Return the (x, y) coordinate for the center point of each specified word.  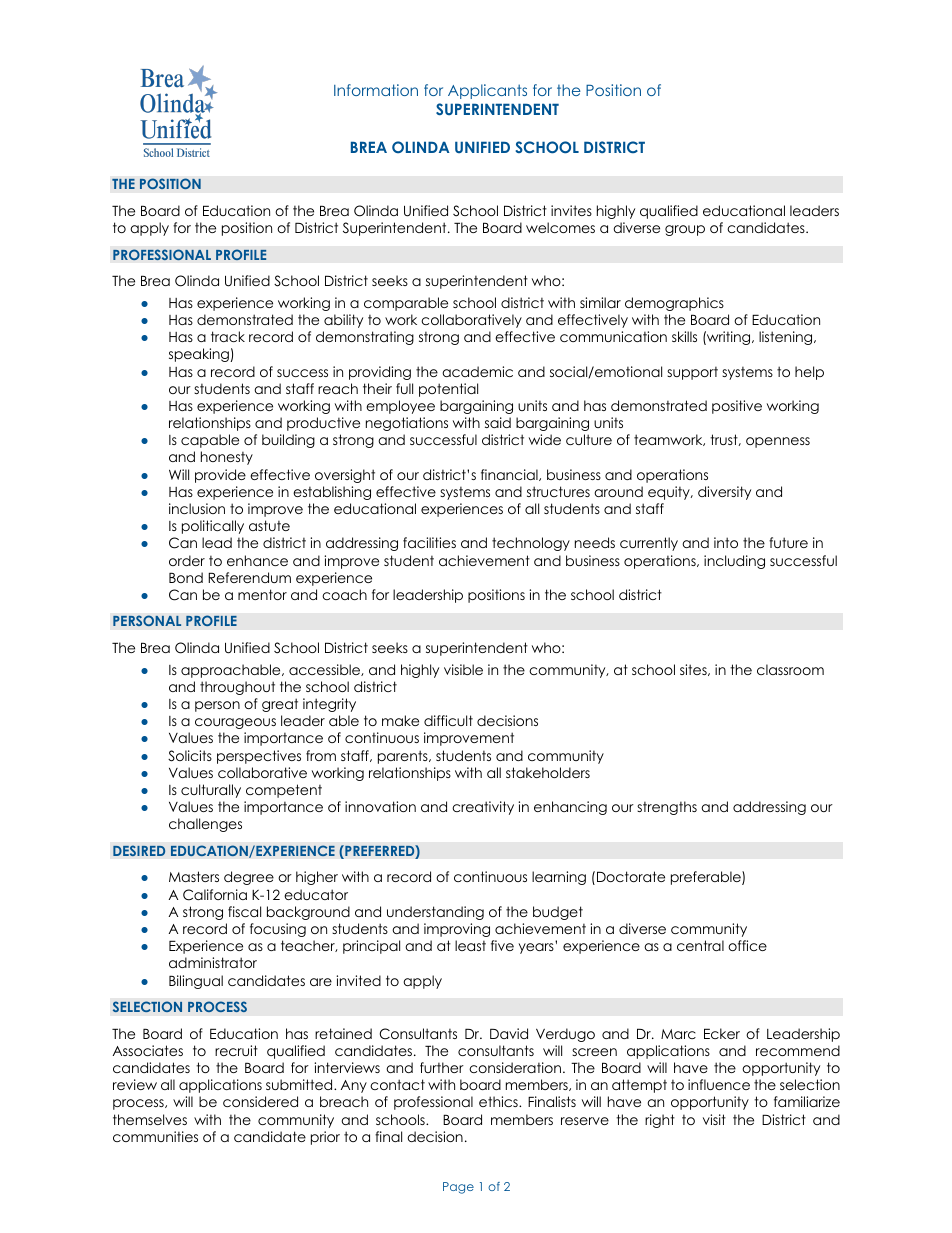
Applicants (487, 91)
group (685, 230)
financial (510, 475)
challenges (205, 825)
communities (155, 1136)
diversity (724, 493)
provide (220, 476)
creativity (483, 808)
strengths (667, 808)
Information (376, 90)
